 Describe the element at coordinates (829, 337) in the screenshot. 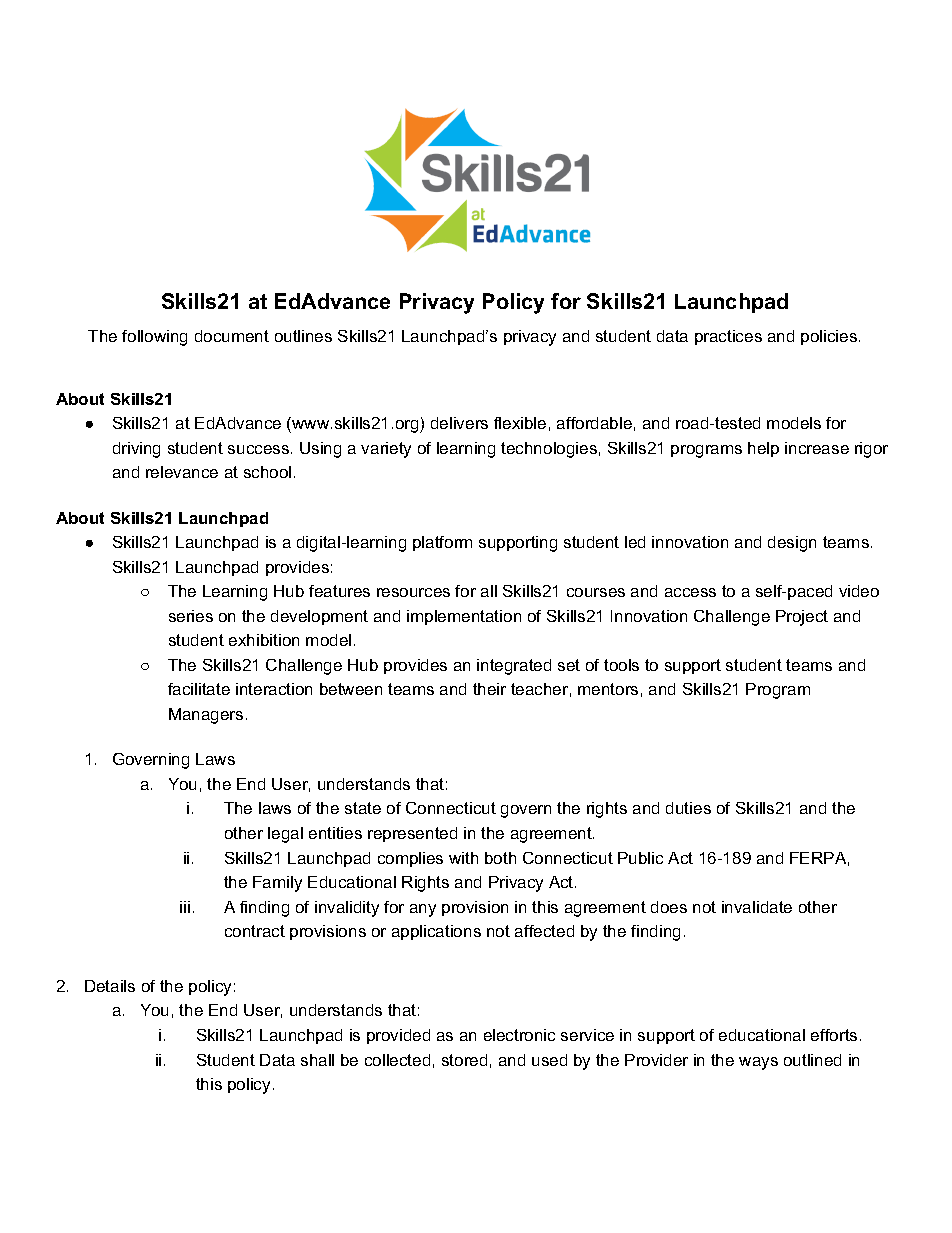

I see `policies` at that location.
